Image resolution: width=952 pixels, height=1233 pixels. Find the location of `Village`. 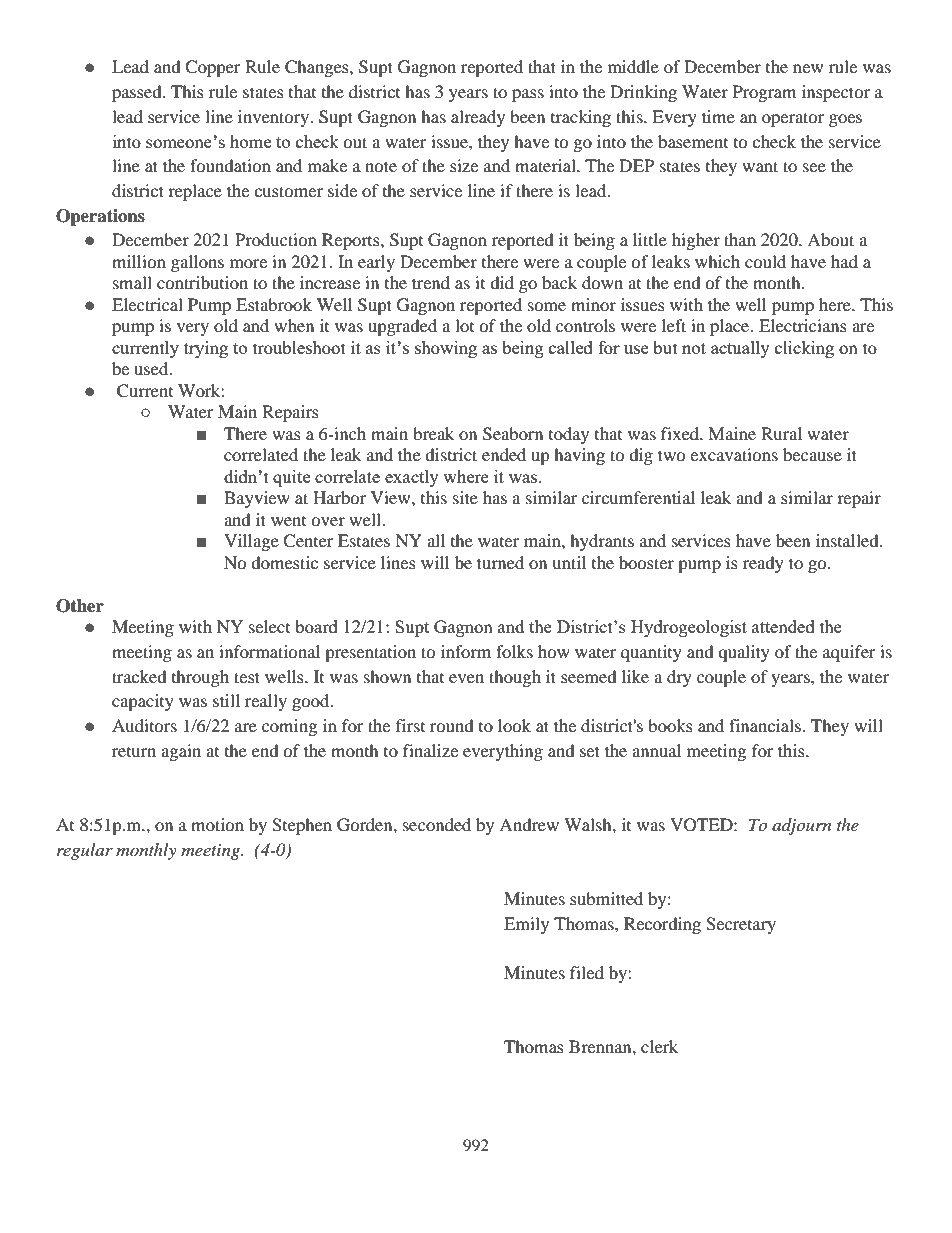

Village is located at coordinates (251, 542).
